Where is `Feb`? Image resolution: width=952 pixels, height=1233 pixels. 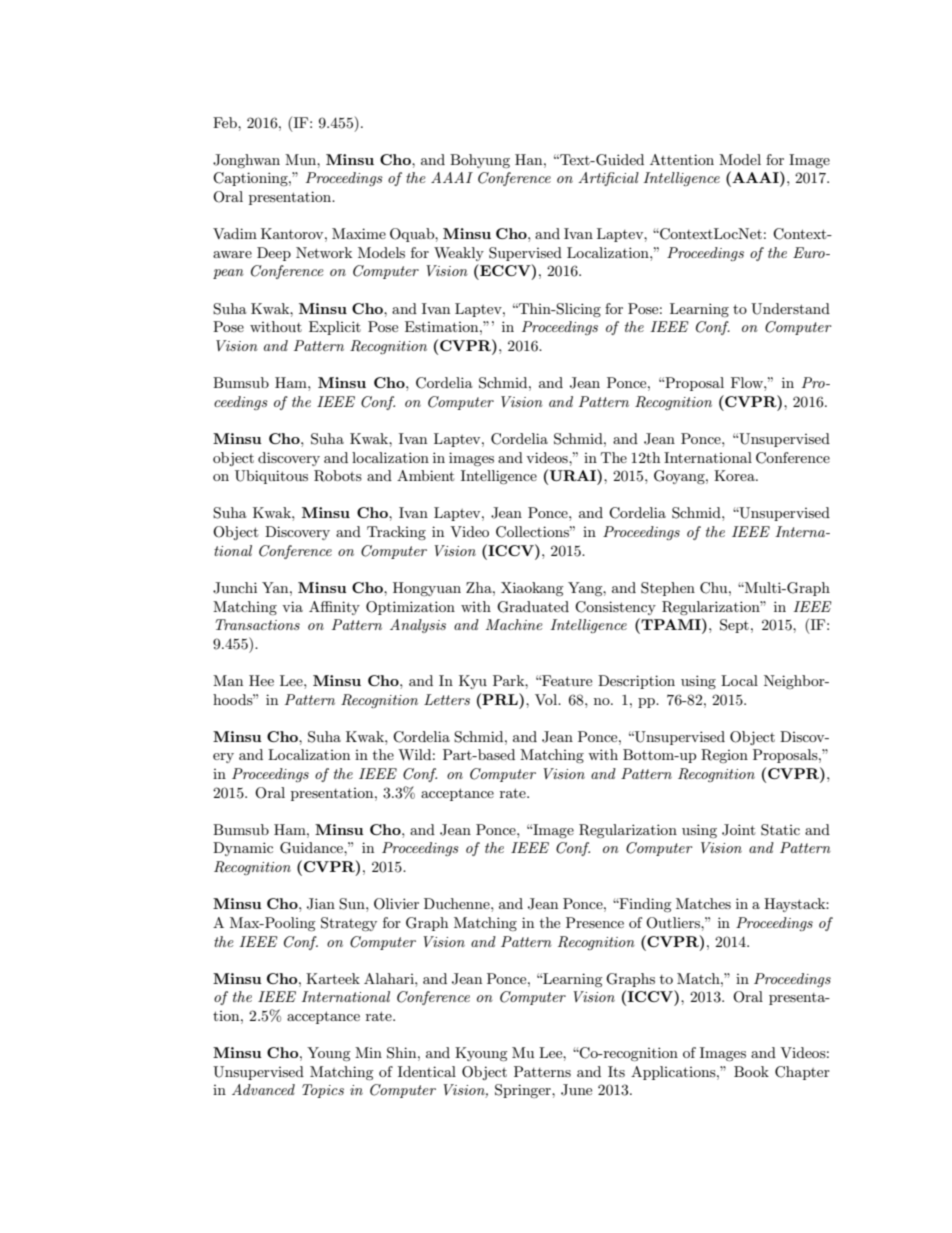 Feb is located at coordinates (226, 122).
